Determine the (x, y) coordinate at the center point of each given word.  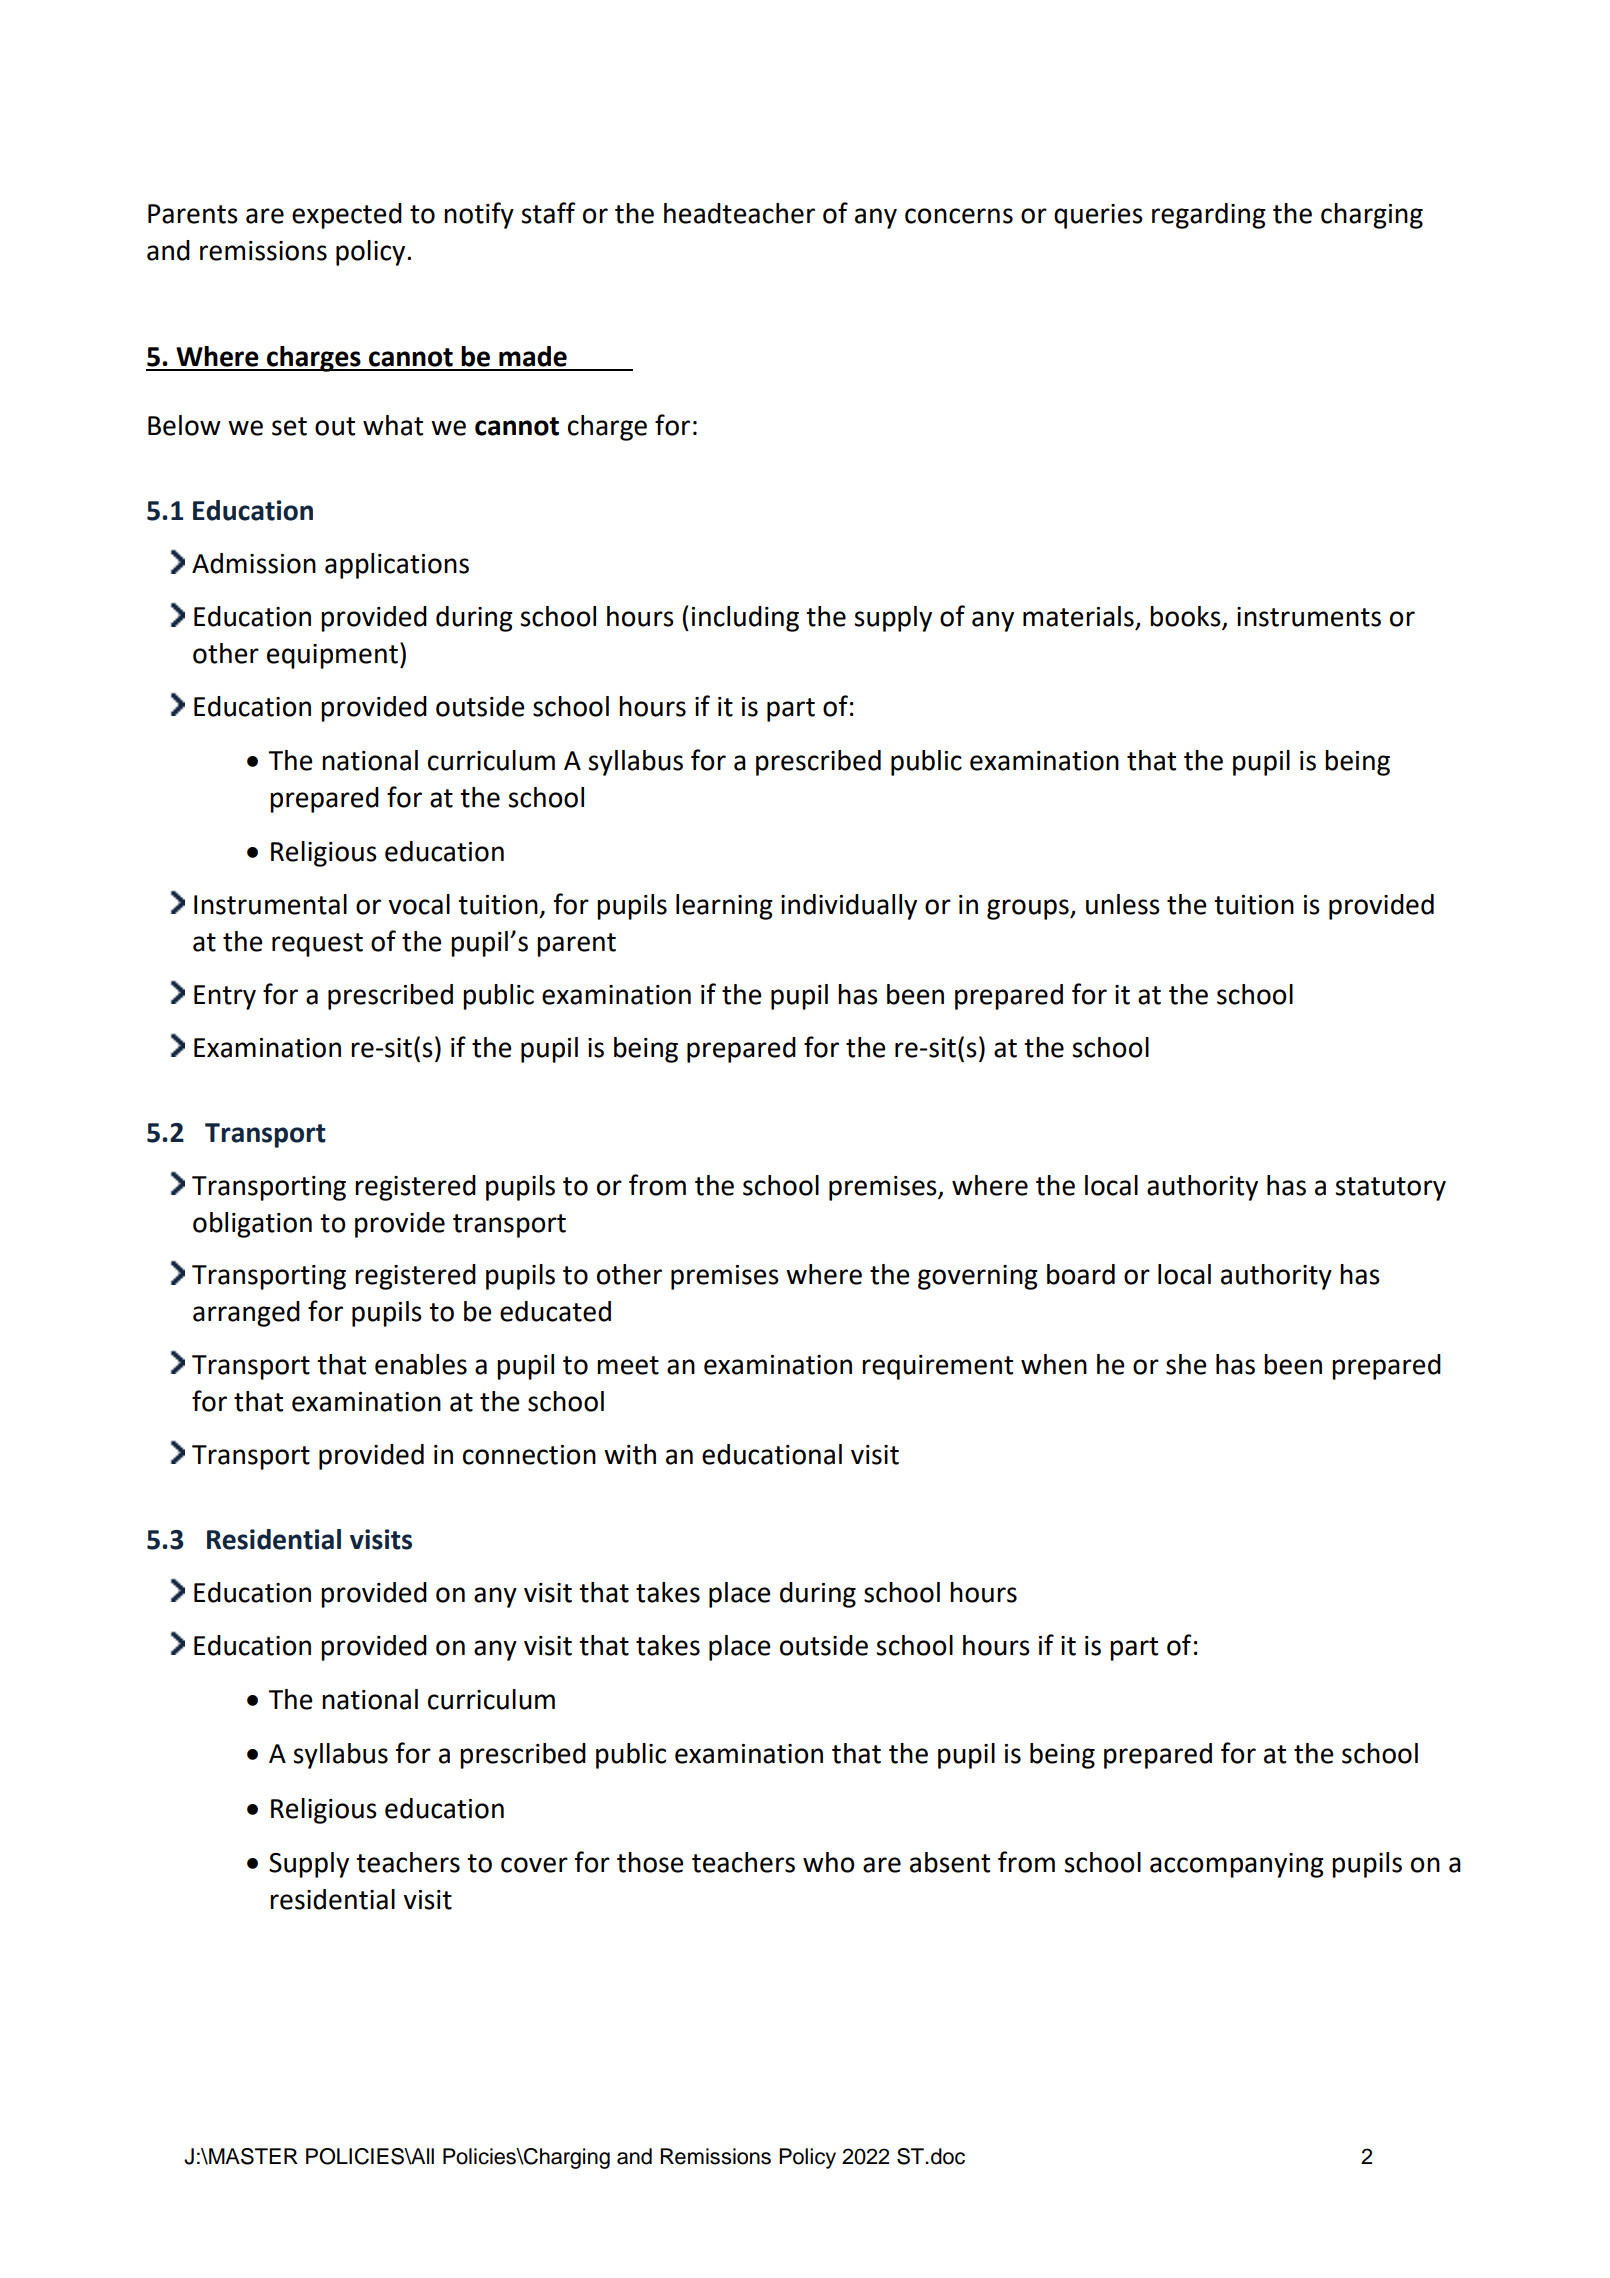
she (1186, 1364)
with (630, 1454)
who (829, 1862)
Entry (225, 997)
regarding (1209, 216)
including (745, 619)
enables (421, 1364)
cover (534, 1865)
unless (1123, 904)
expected (347, 216)
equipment (332, 656)
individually (849, 907)
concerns (959, 216)
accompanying (1237, 1865)
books (1186, 617)
